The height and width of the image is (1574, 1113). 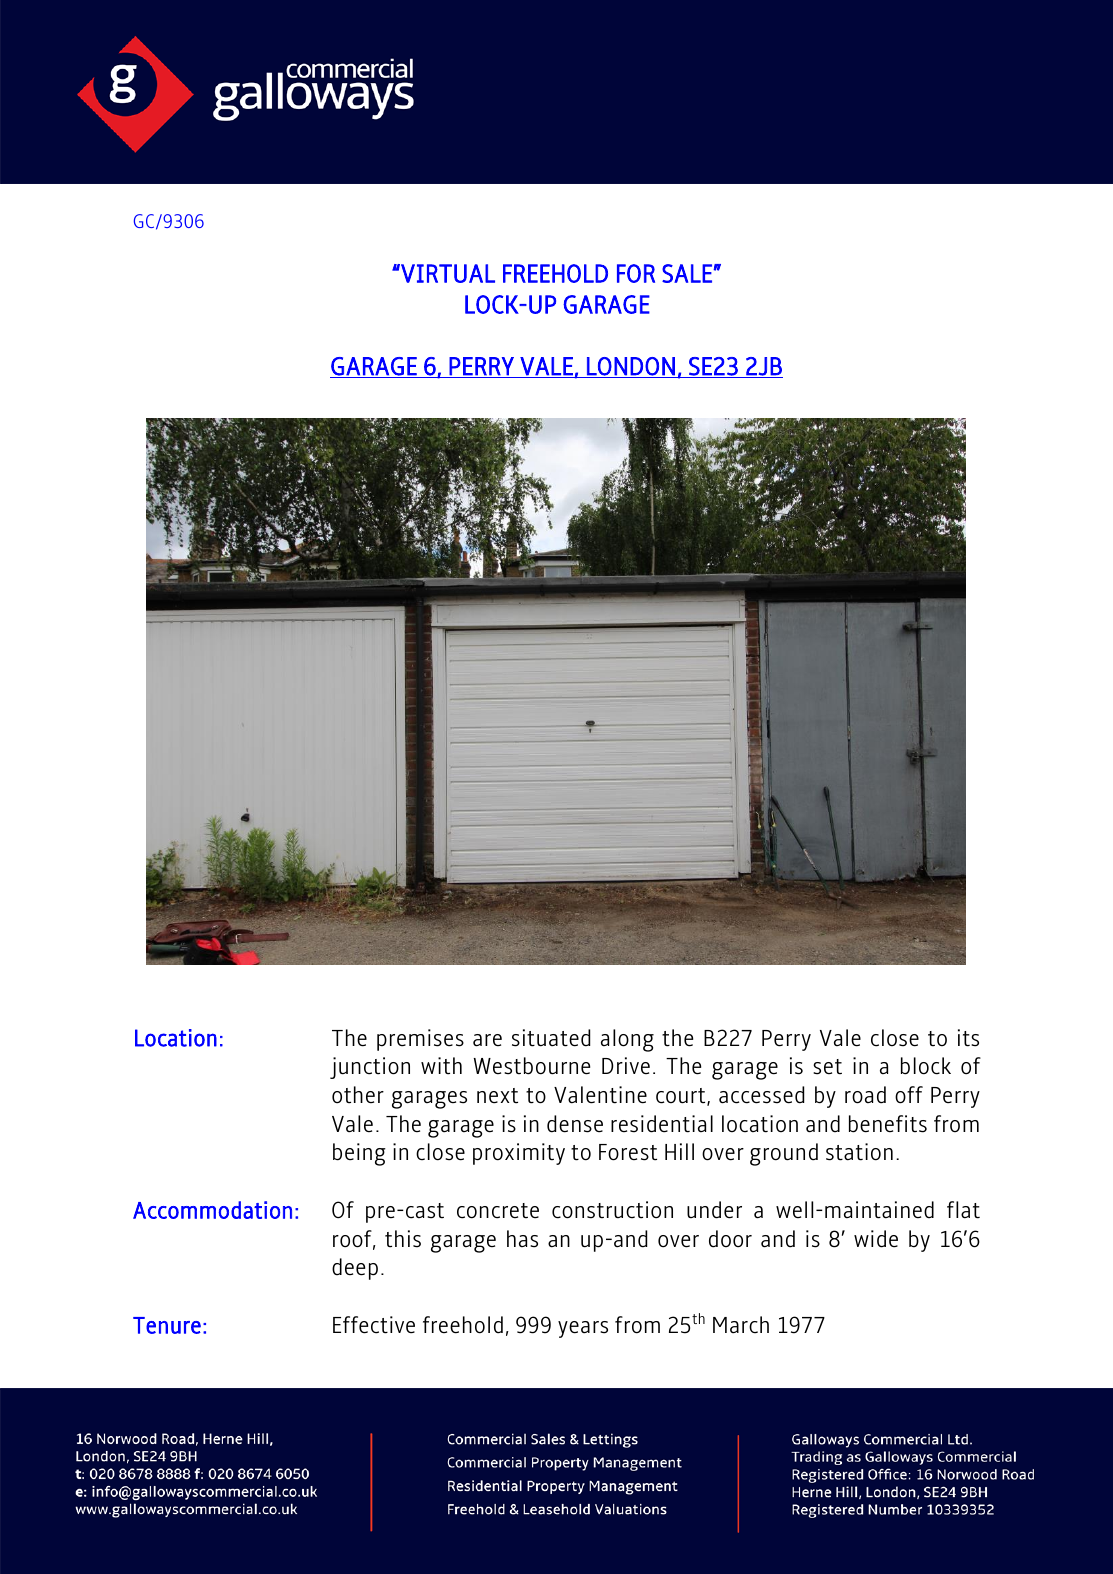 I want to click on years, so click(x=583, y=1329).
